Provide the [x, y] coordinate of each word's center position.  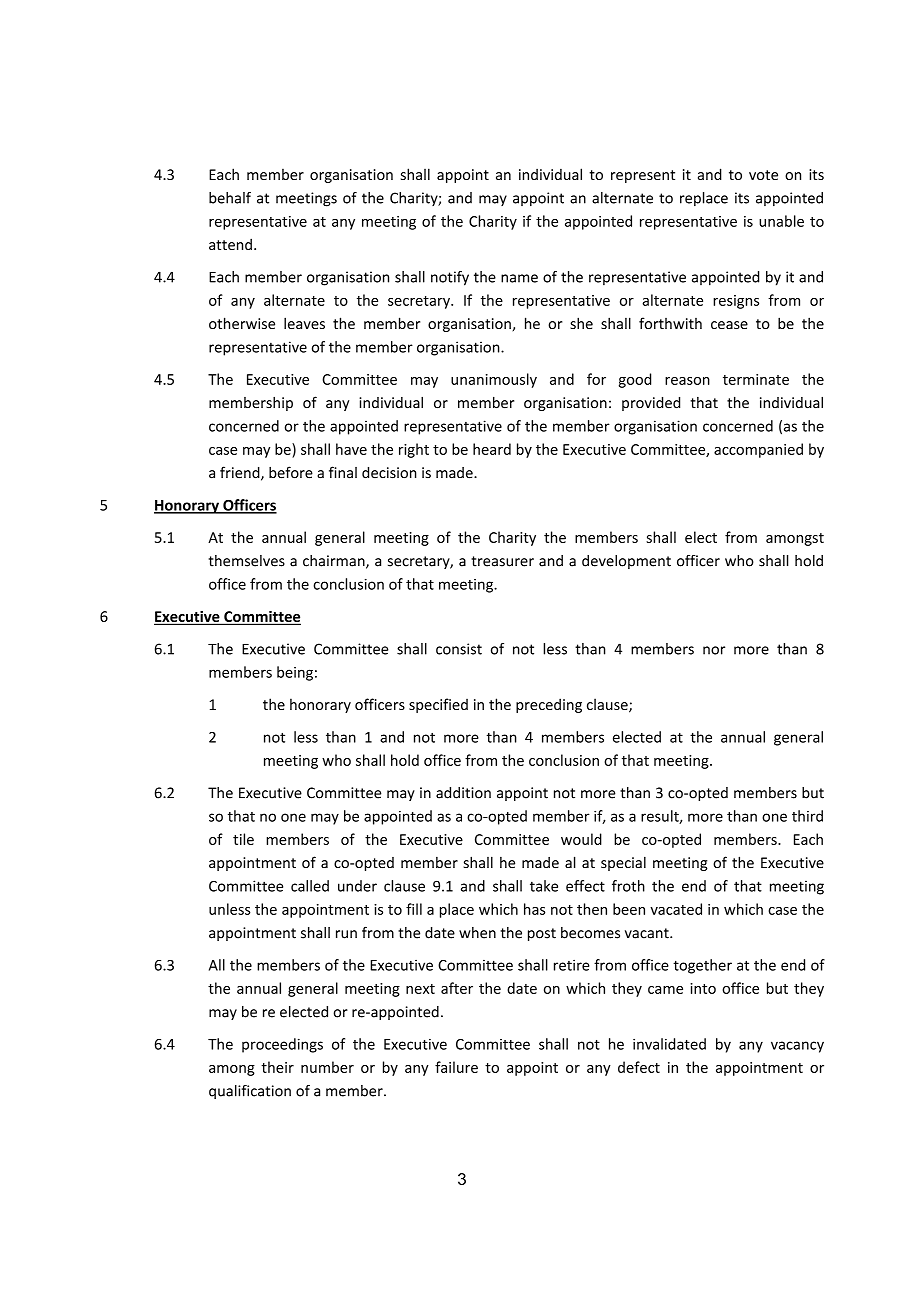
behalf [230, 198]
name [519, 278]
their [277, 1067]
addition [463, 793]
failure [456, 1067]
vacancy [797, 1047]
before [291, 472]
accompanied [758, 450]
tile [243, 839]
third [807, 816]
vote [763, 175]
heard [492, 449]
